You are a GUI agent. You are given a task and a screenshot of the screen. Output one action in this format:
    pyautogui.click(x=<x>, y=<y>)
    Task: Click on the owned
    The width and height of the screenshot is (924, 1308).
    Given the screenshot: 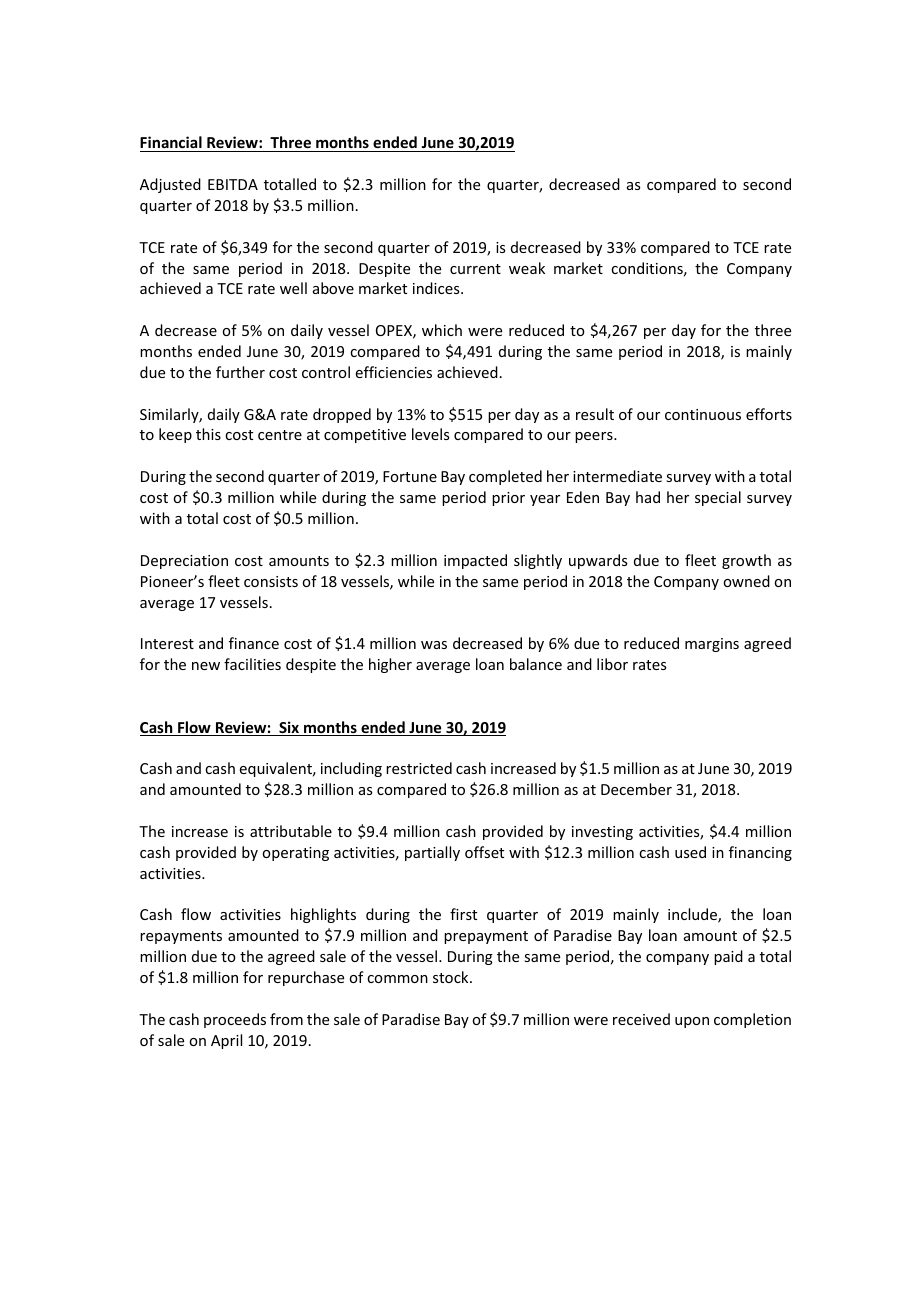 What is the action you would take?
    pyautogui.click(x=746, y=581)
